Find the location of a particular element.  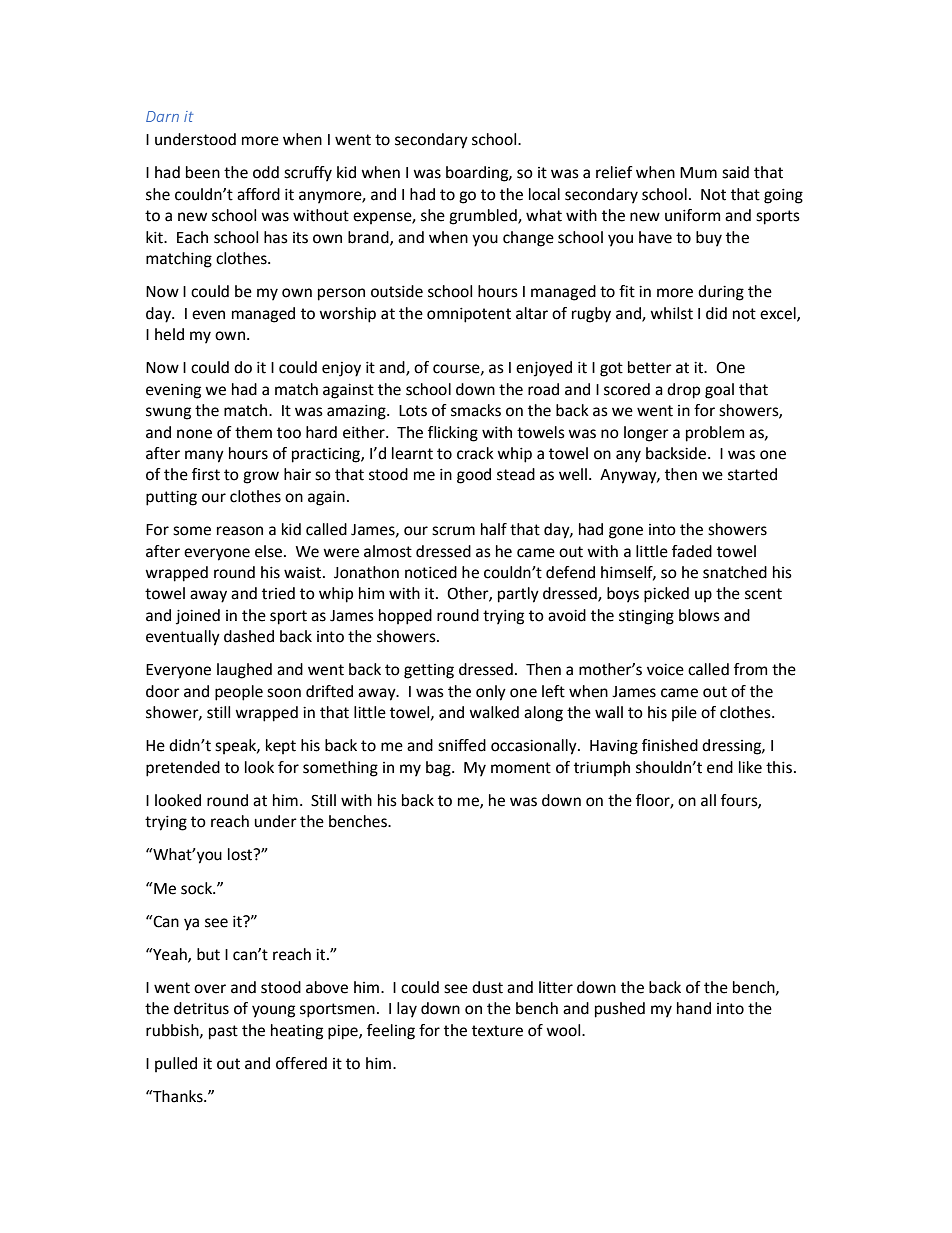

crack is located at coordinates (475, 453).
